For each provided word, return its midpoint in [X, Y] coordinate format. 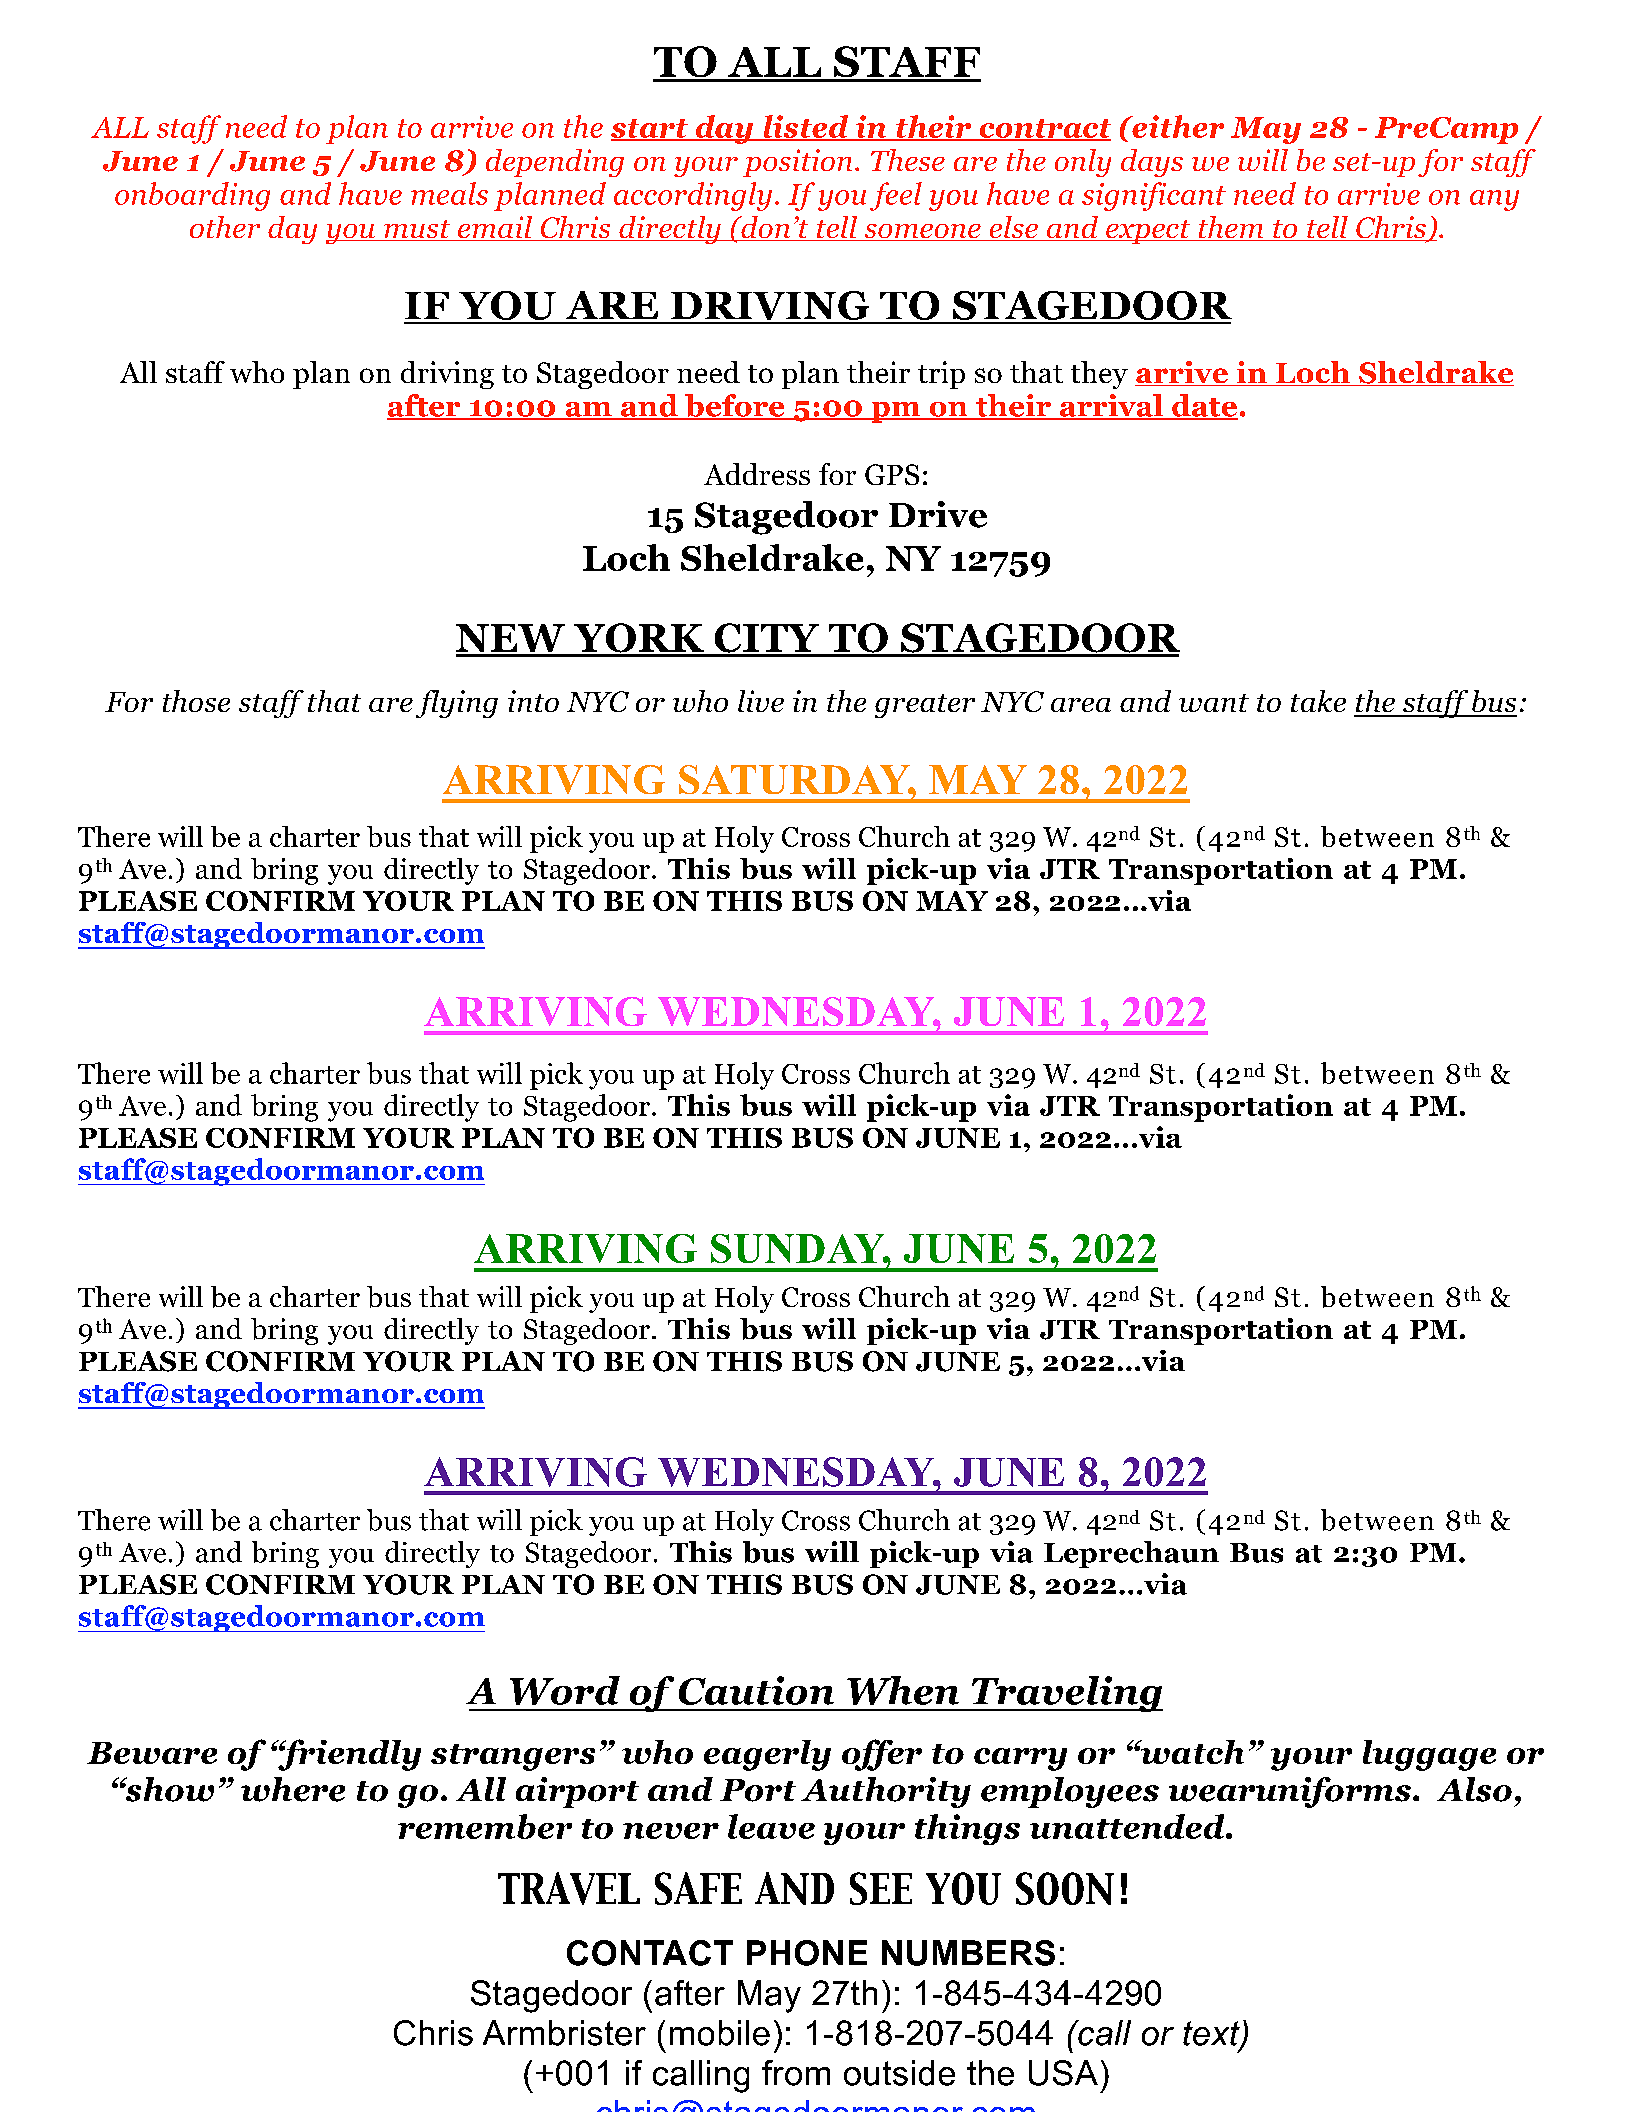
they [1099, 375]
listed [806, 127]
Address [757, 474]
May [1266, 130]
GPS [892, 474]
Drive [938, 514]
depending [555, 163]
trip [941, 375]
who [257, 372]
